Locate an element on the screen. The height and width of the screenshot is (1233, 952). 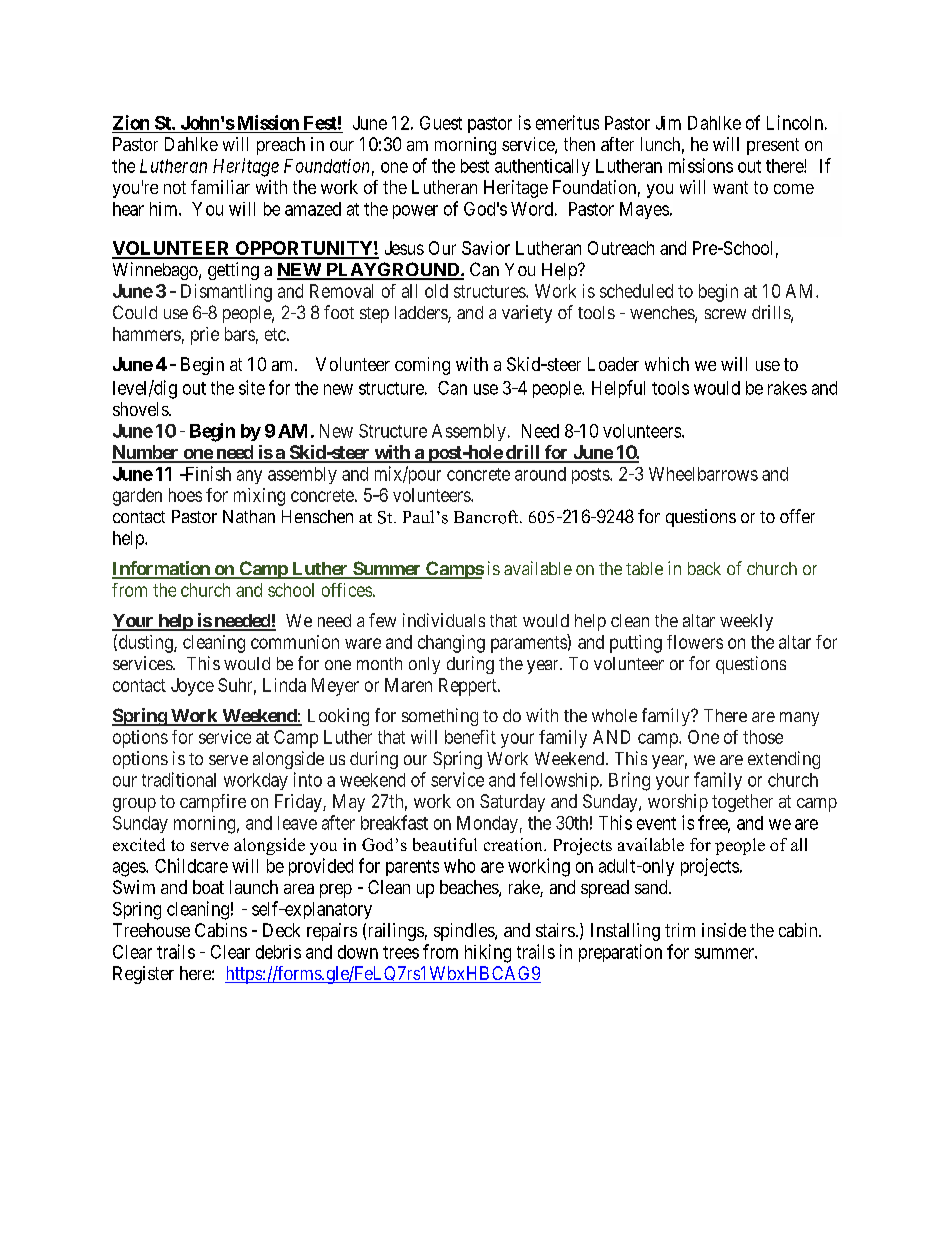
present is located at coordinates (773, 146).
